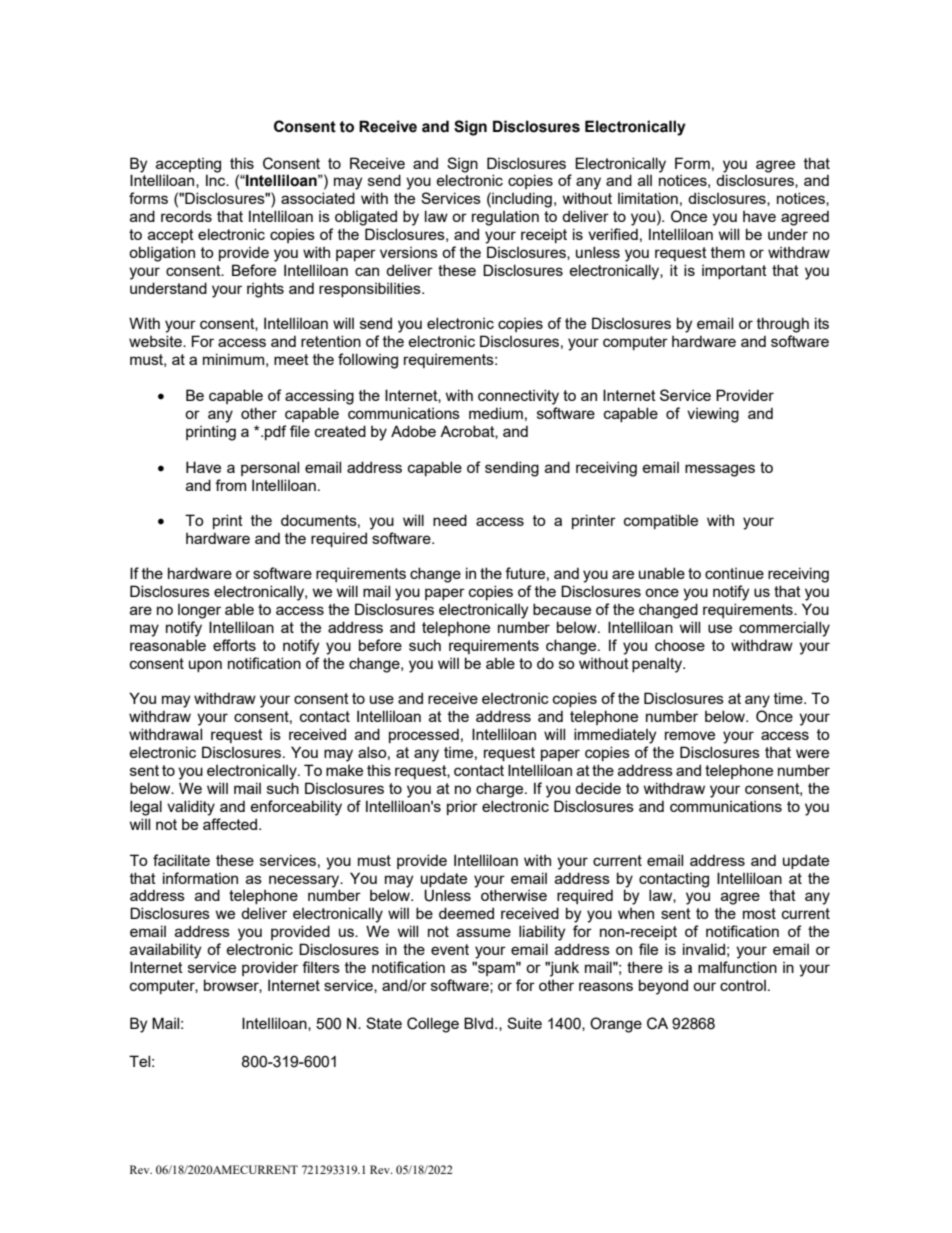 This image has width=952, height=1233. Describe the element at coordinates (562, 609) in the image. I see `because` at that location.
